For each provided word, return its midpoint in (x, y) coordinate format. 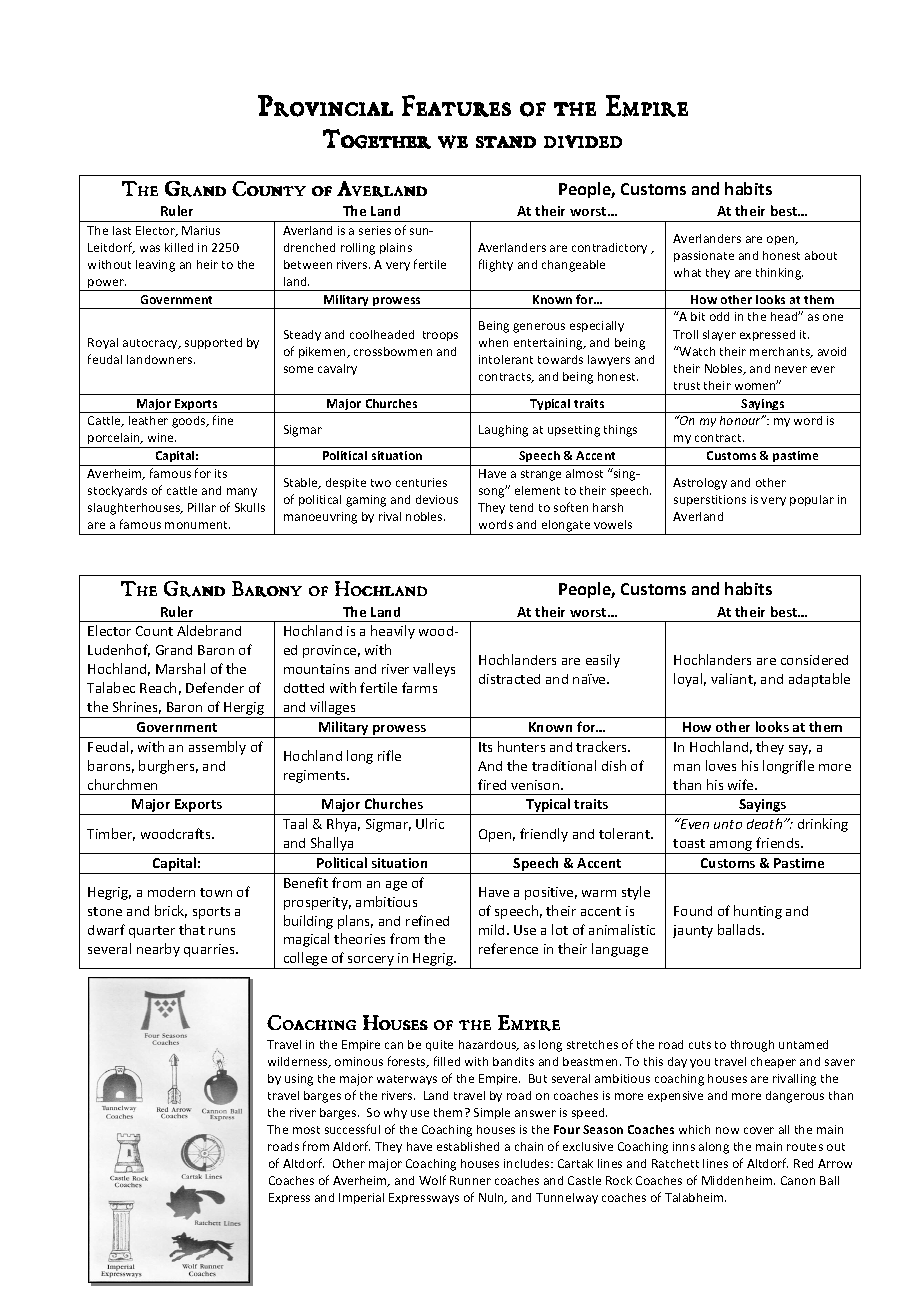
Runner (470, 1180)
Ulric (430, 823)
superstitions (710, 500)
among (731, 847)
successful (352, 1129)
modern (171, 892)
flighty (496, 265)
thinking (779, 274)
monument (197, 525)
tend (521, 507)
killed (179, 247)
